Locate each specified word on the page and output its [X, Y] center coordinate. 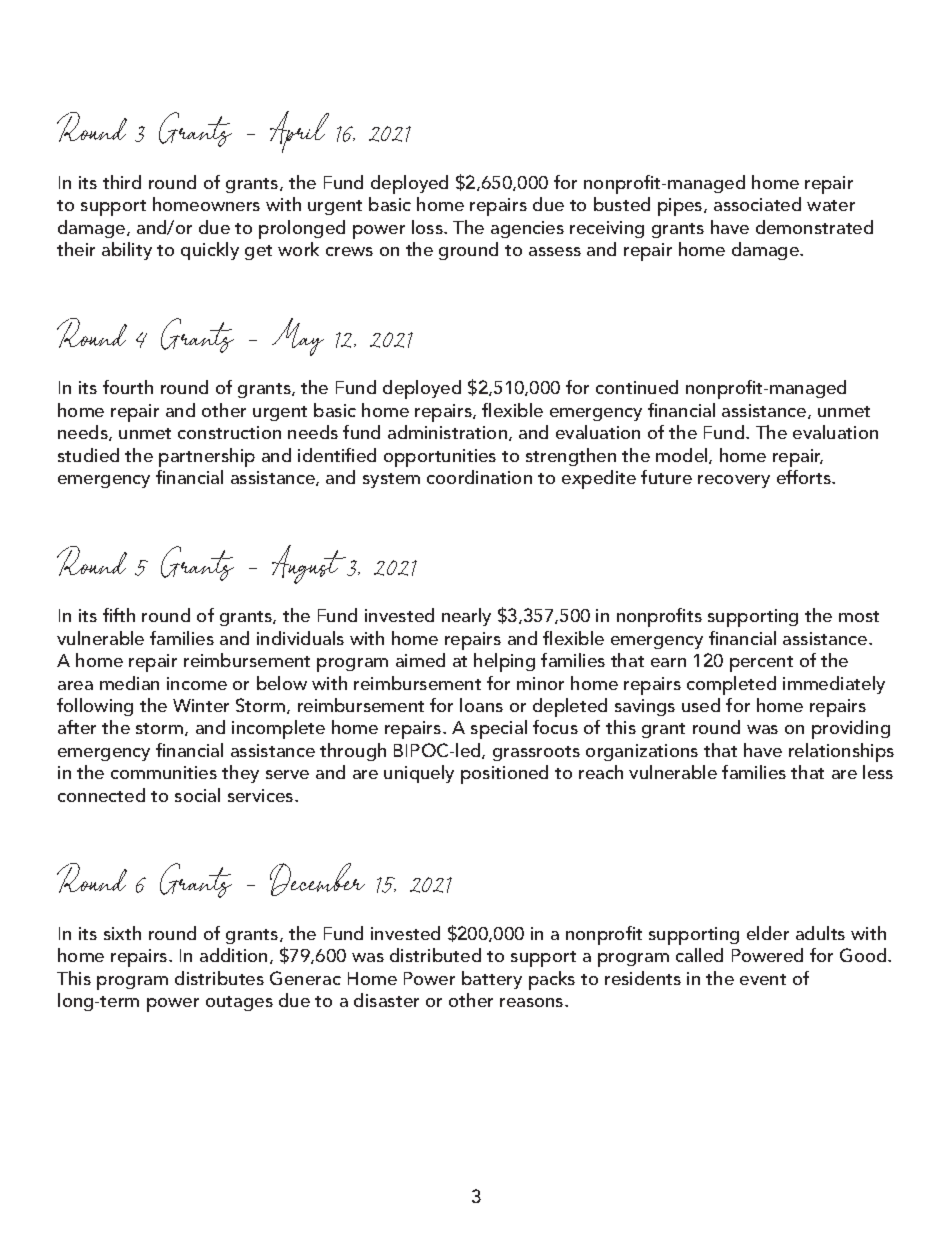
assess [555, 251]
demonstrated [814, 227]
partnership [207, 457]
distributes [219, 978]
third [122, 182]
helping [504, 662]
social [197, 795]
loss [428, 227]
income [197, 683]
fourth [128, 387]
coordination [479, 477]
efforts [805, 477]
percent [761, 664]
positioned [504, 774]
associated [757, 204]
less [878, 772]
